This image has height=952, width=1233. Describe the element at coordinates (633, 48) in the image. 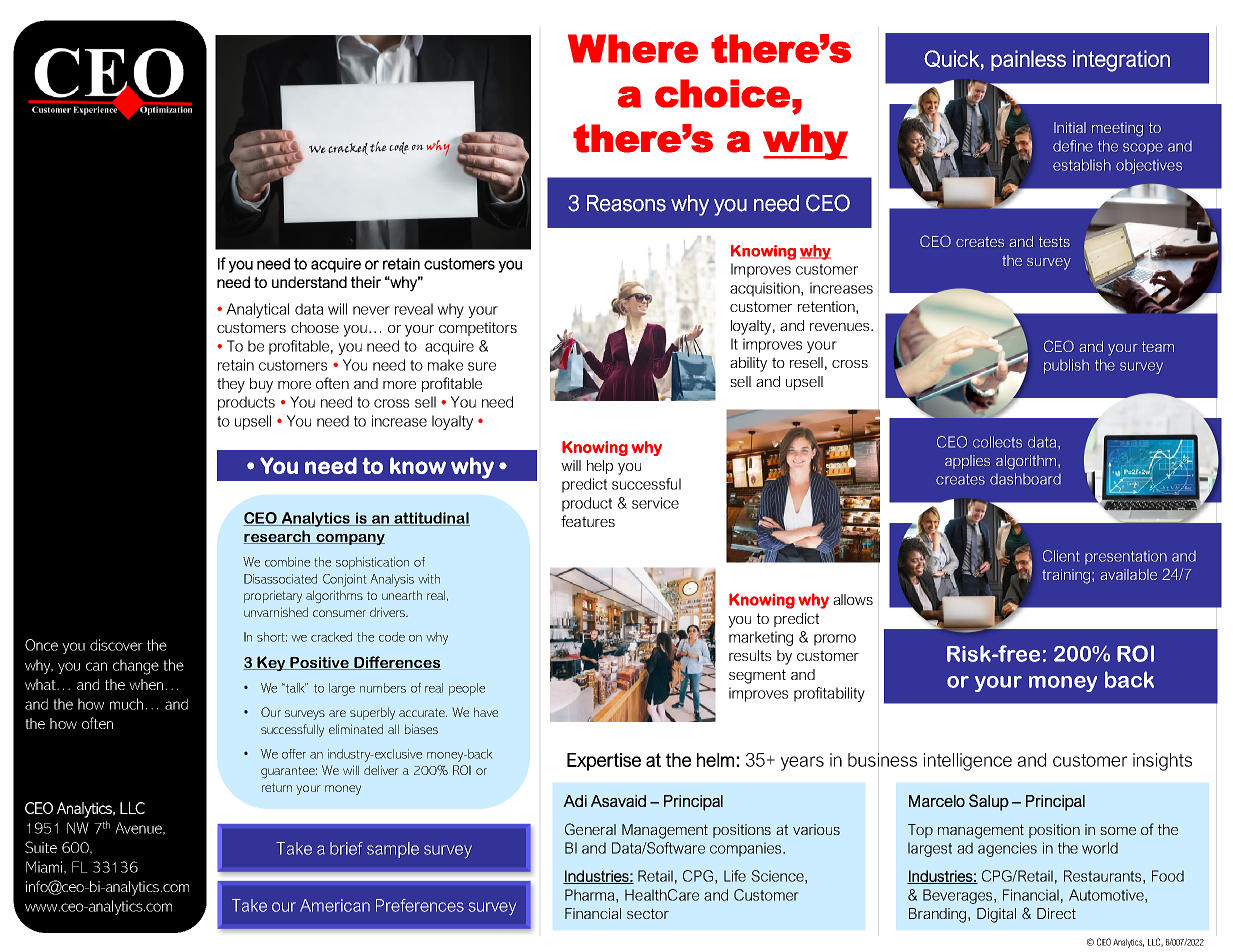

I see `Where` at that location.
